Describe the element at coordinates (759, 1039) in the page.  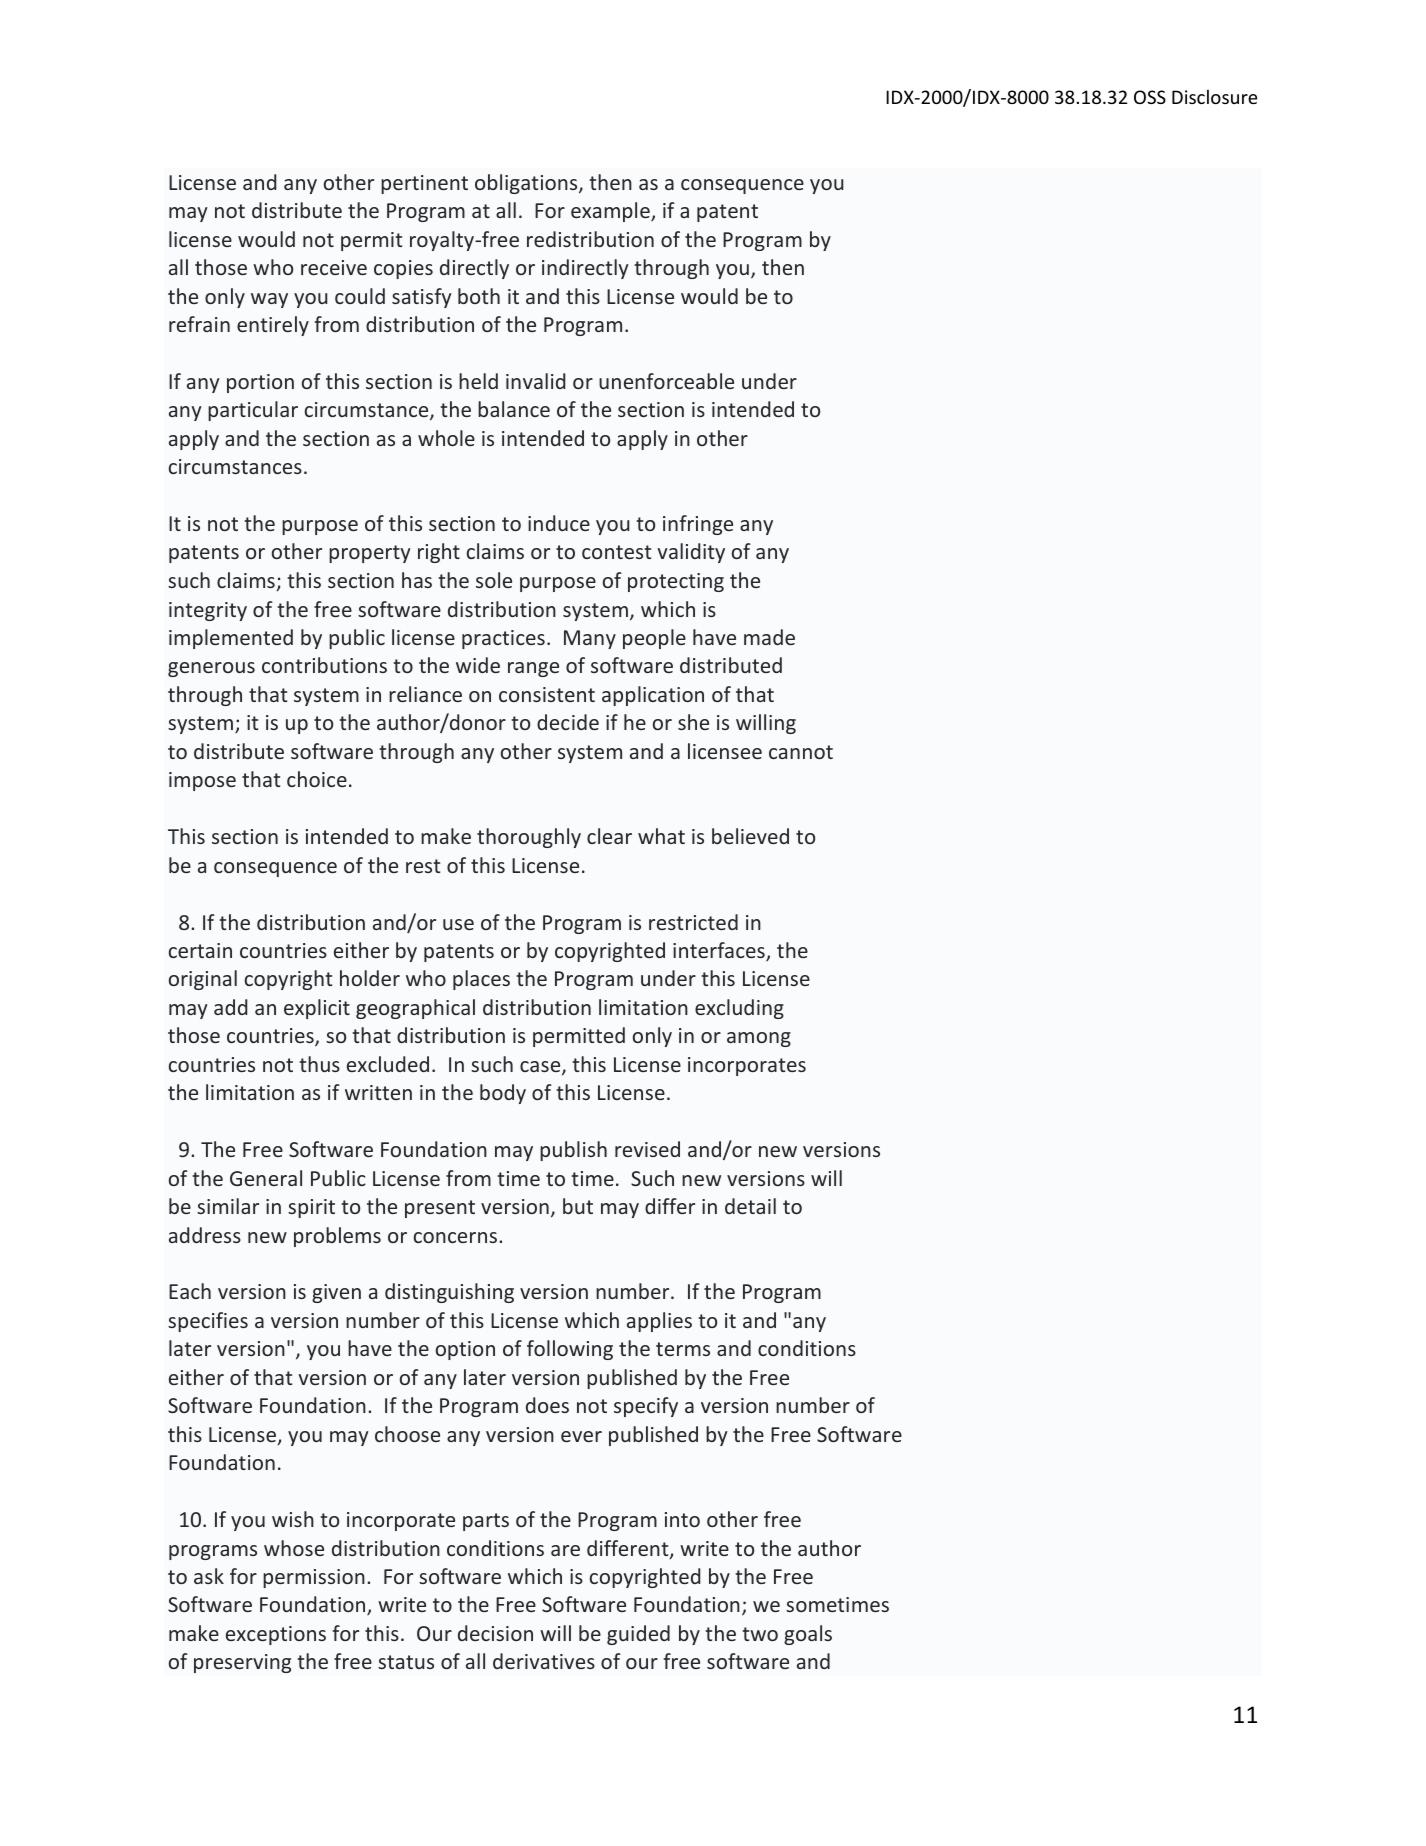
I see `among` at that location.
